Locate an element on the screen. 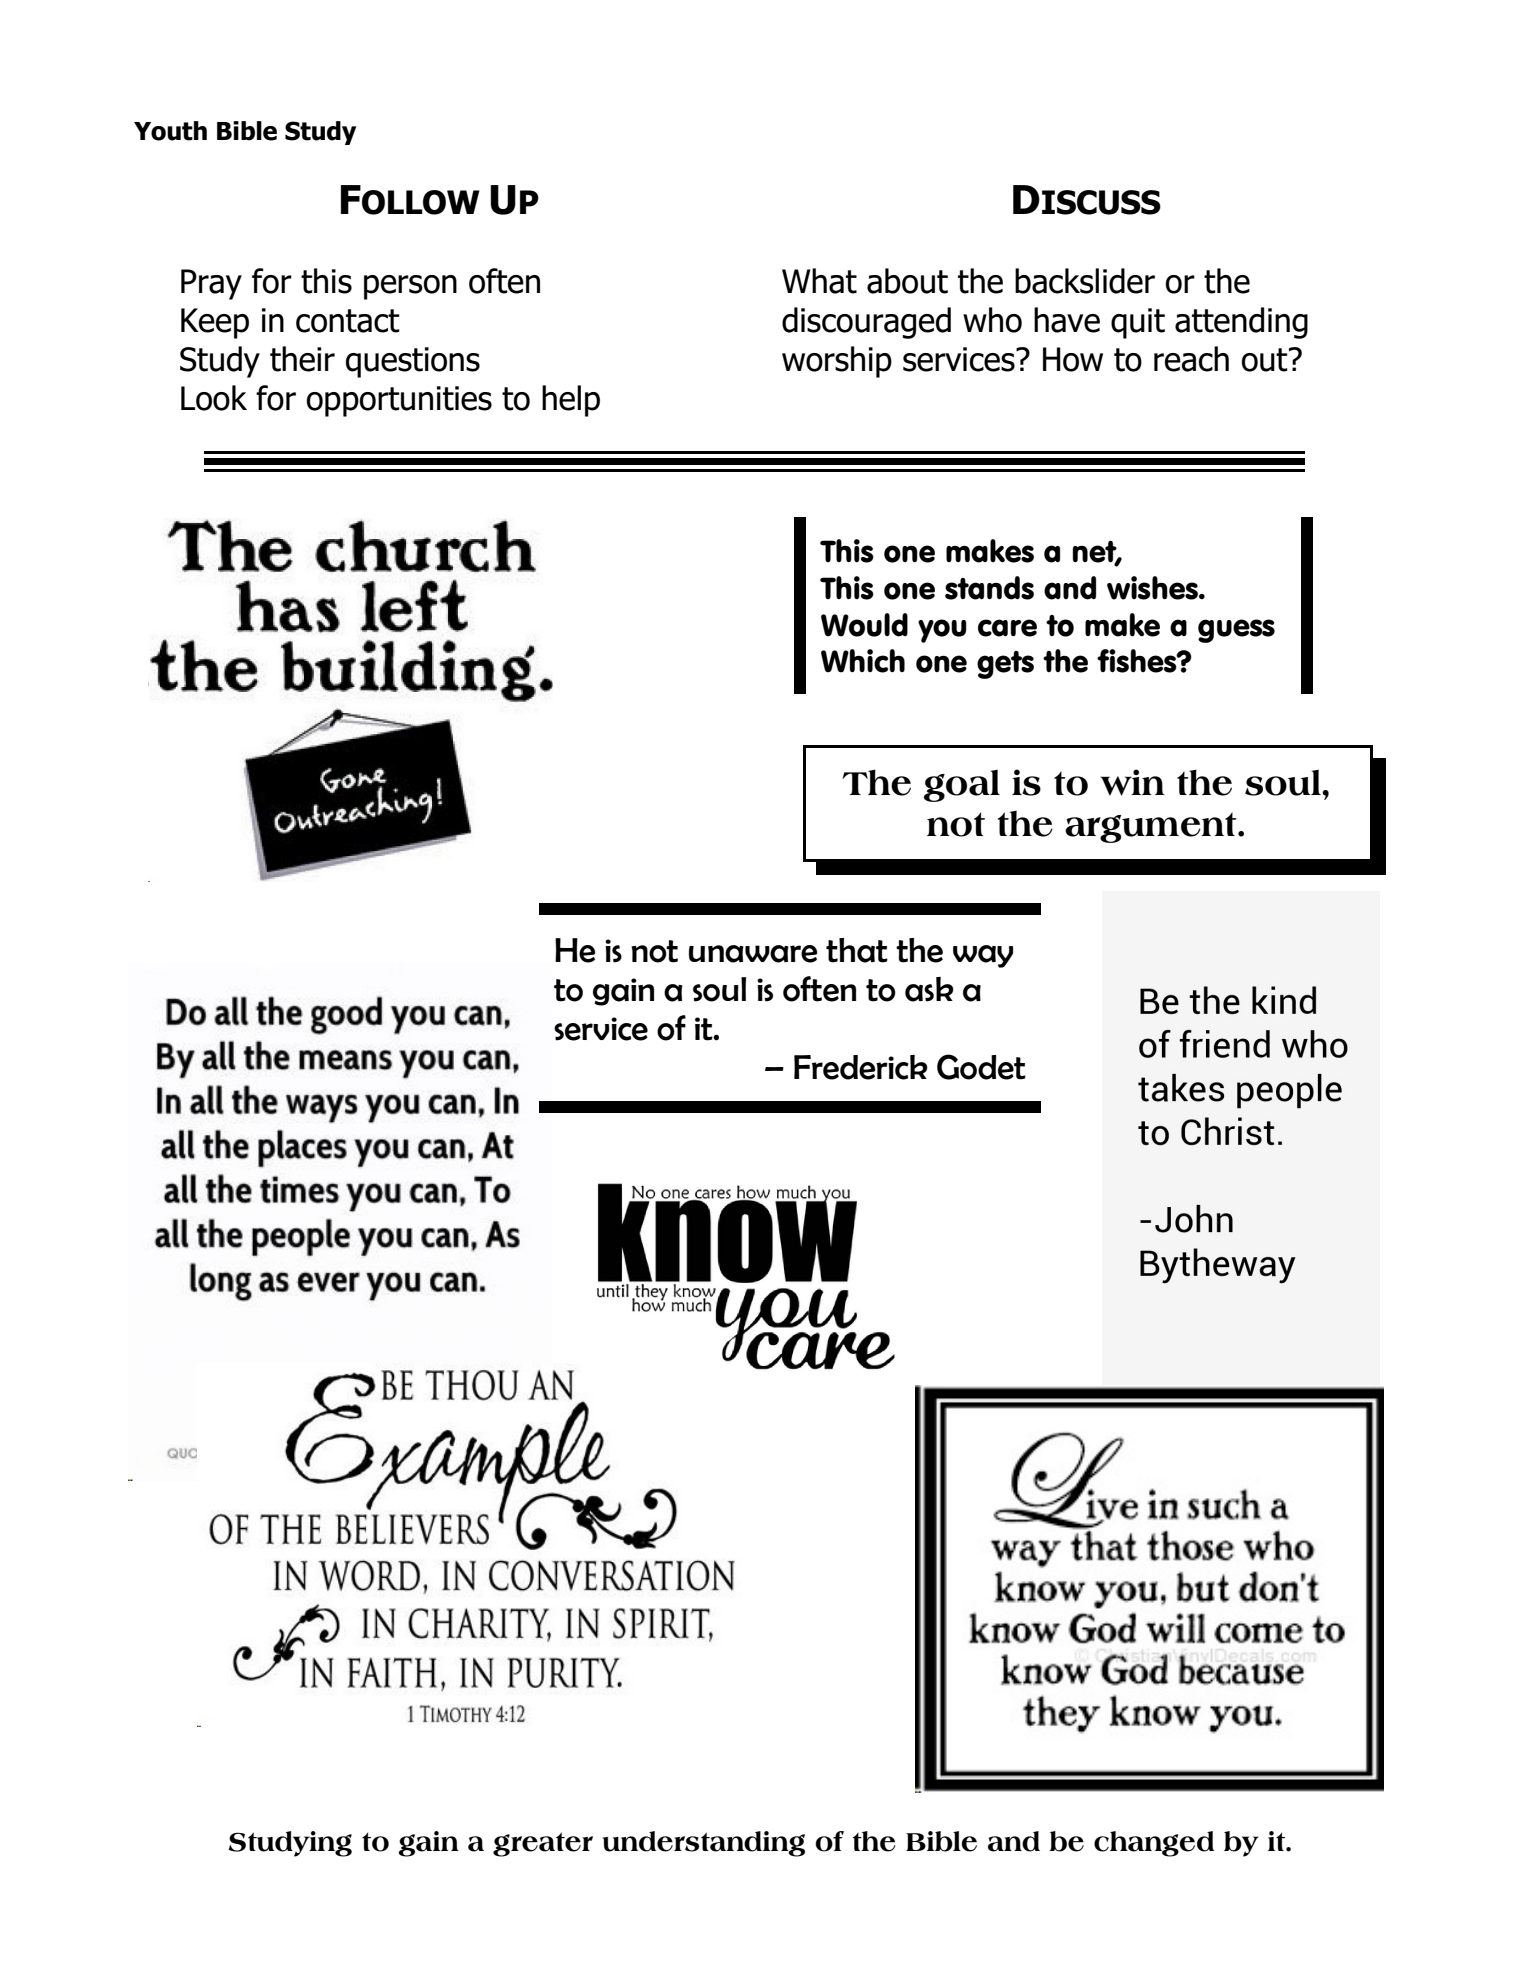 The height and width of the screenshot is (1972, 1524). argument is located at coordinates (1152, 827).
